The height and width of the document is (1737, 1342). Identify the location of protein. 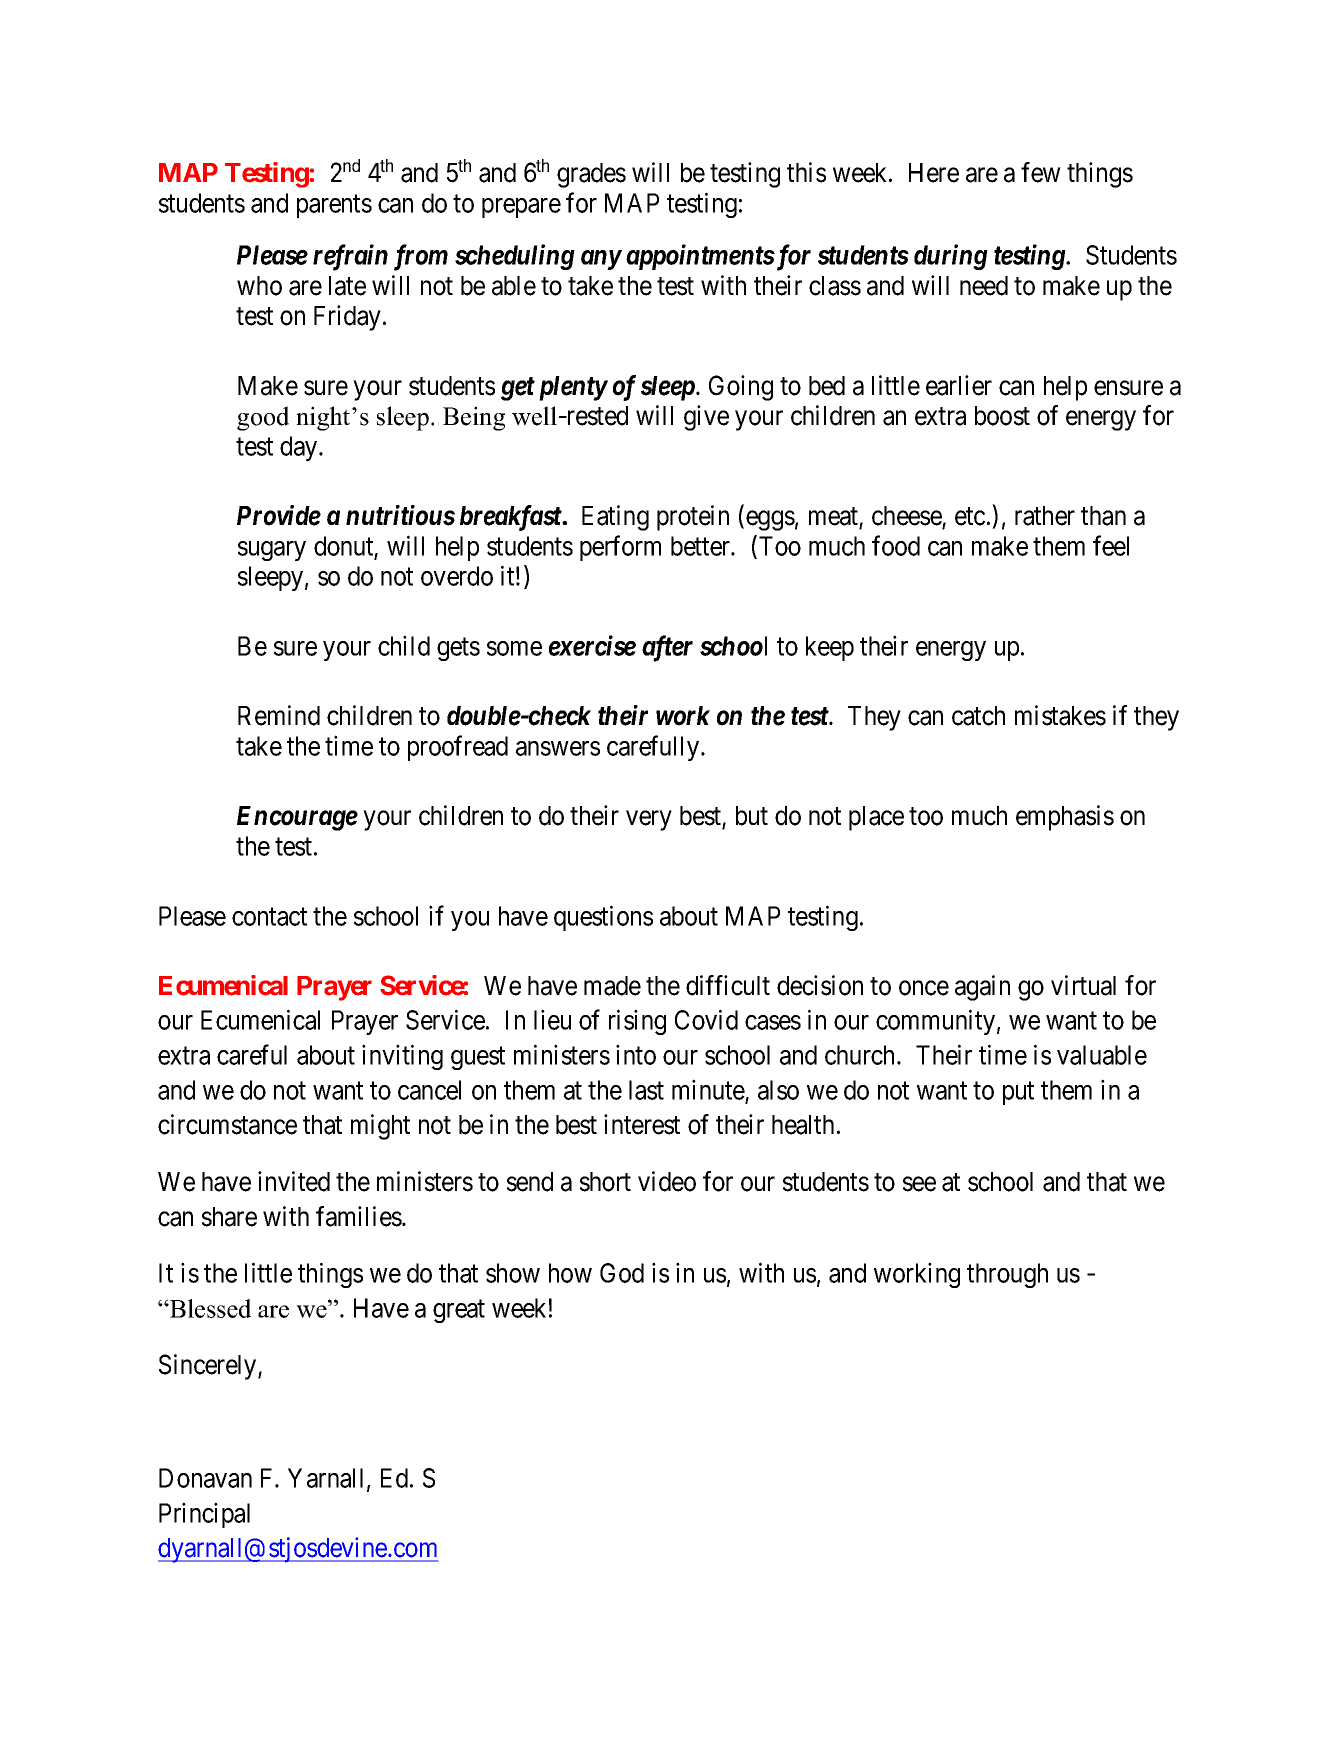
(693, 518).
